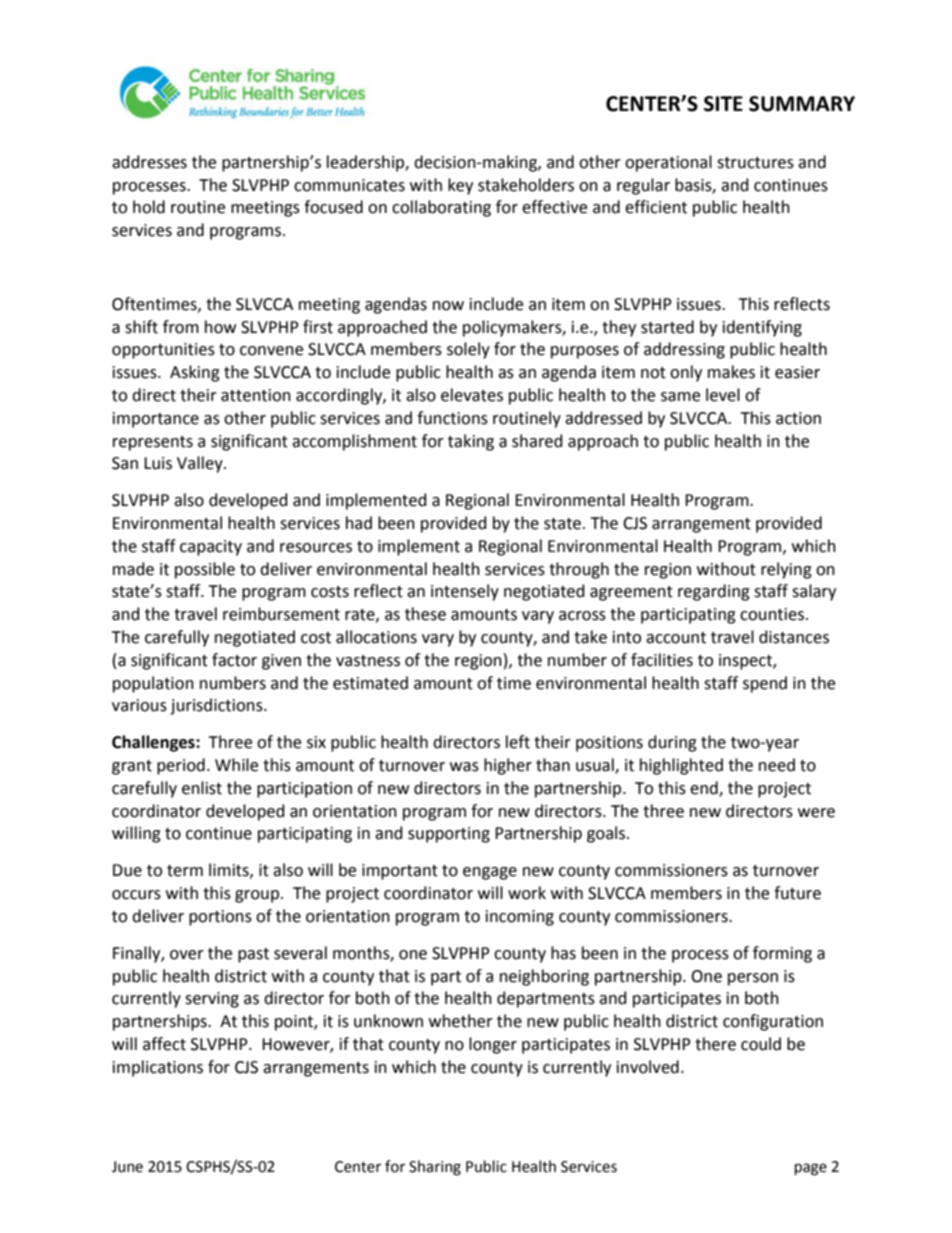 The width and height of the screenshot is (952, 1233). I want to click on June, so click(127, 1167).
